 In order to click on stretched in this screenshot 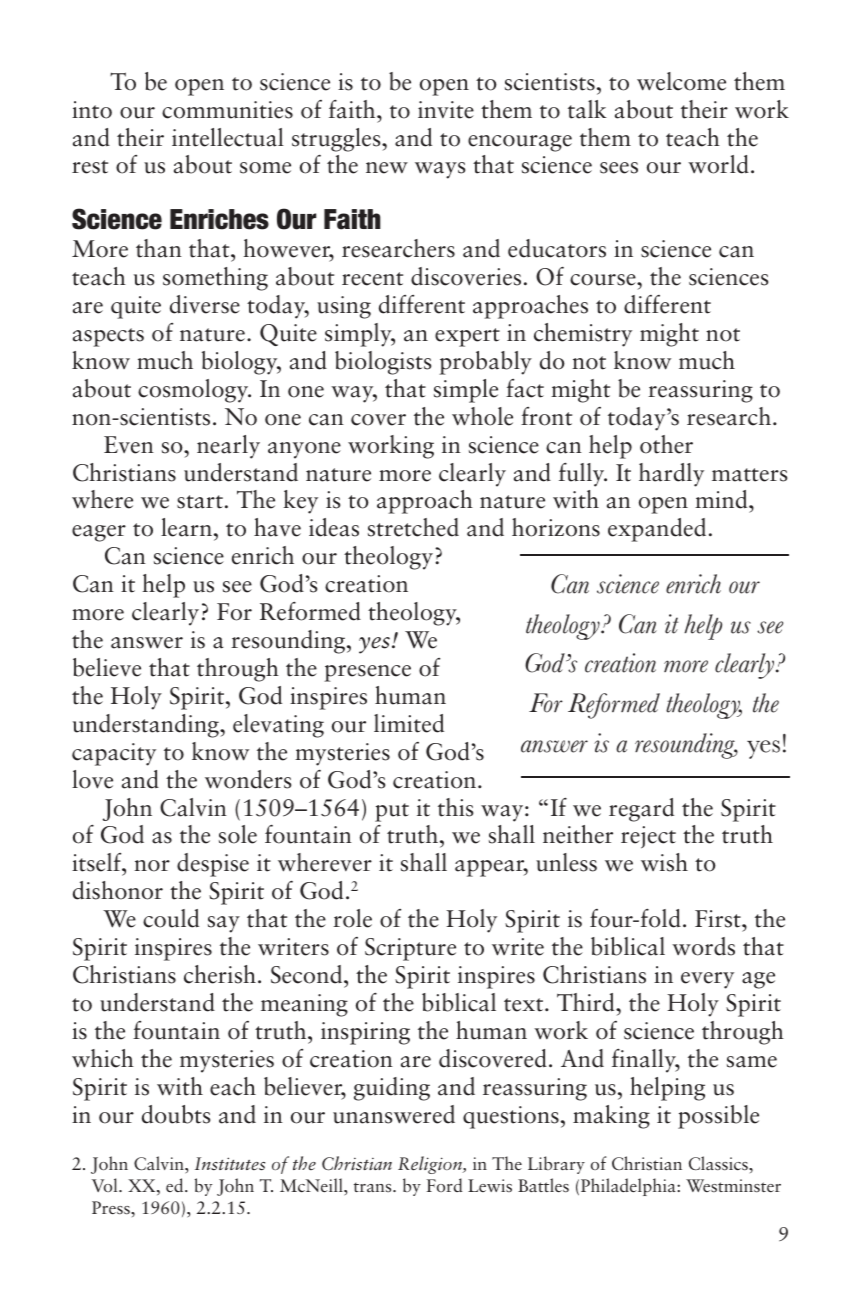, I will do `click(413, 527)`.
